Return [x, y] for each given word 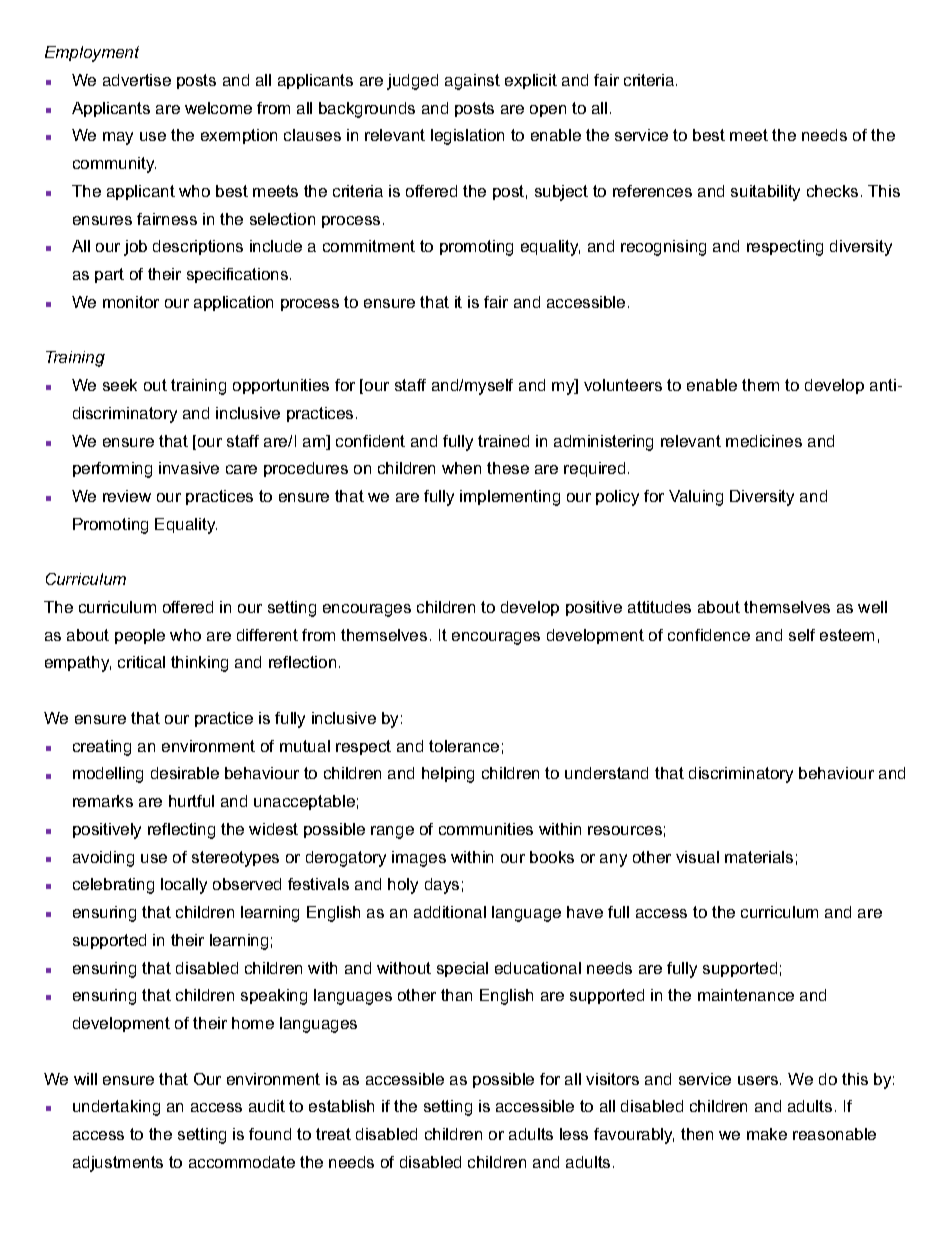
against [472, 82]
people [140, 636]
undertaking [116, 1108]
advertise [137, 80]
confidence [709, 635]
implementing [510, 498]
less [574, 1134]
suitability [765, 193]
